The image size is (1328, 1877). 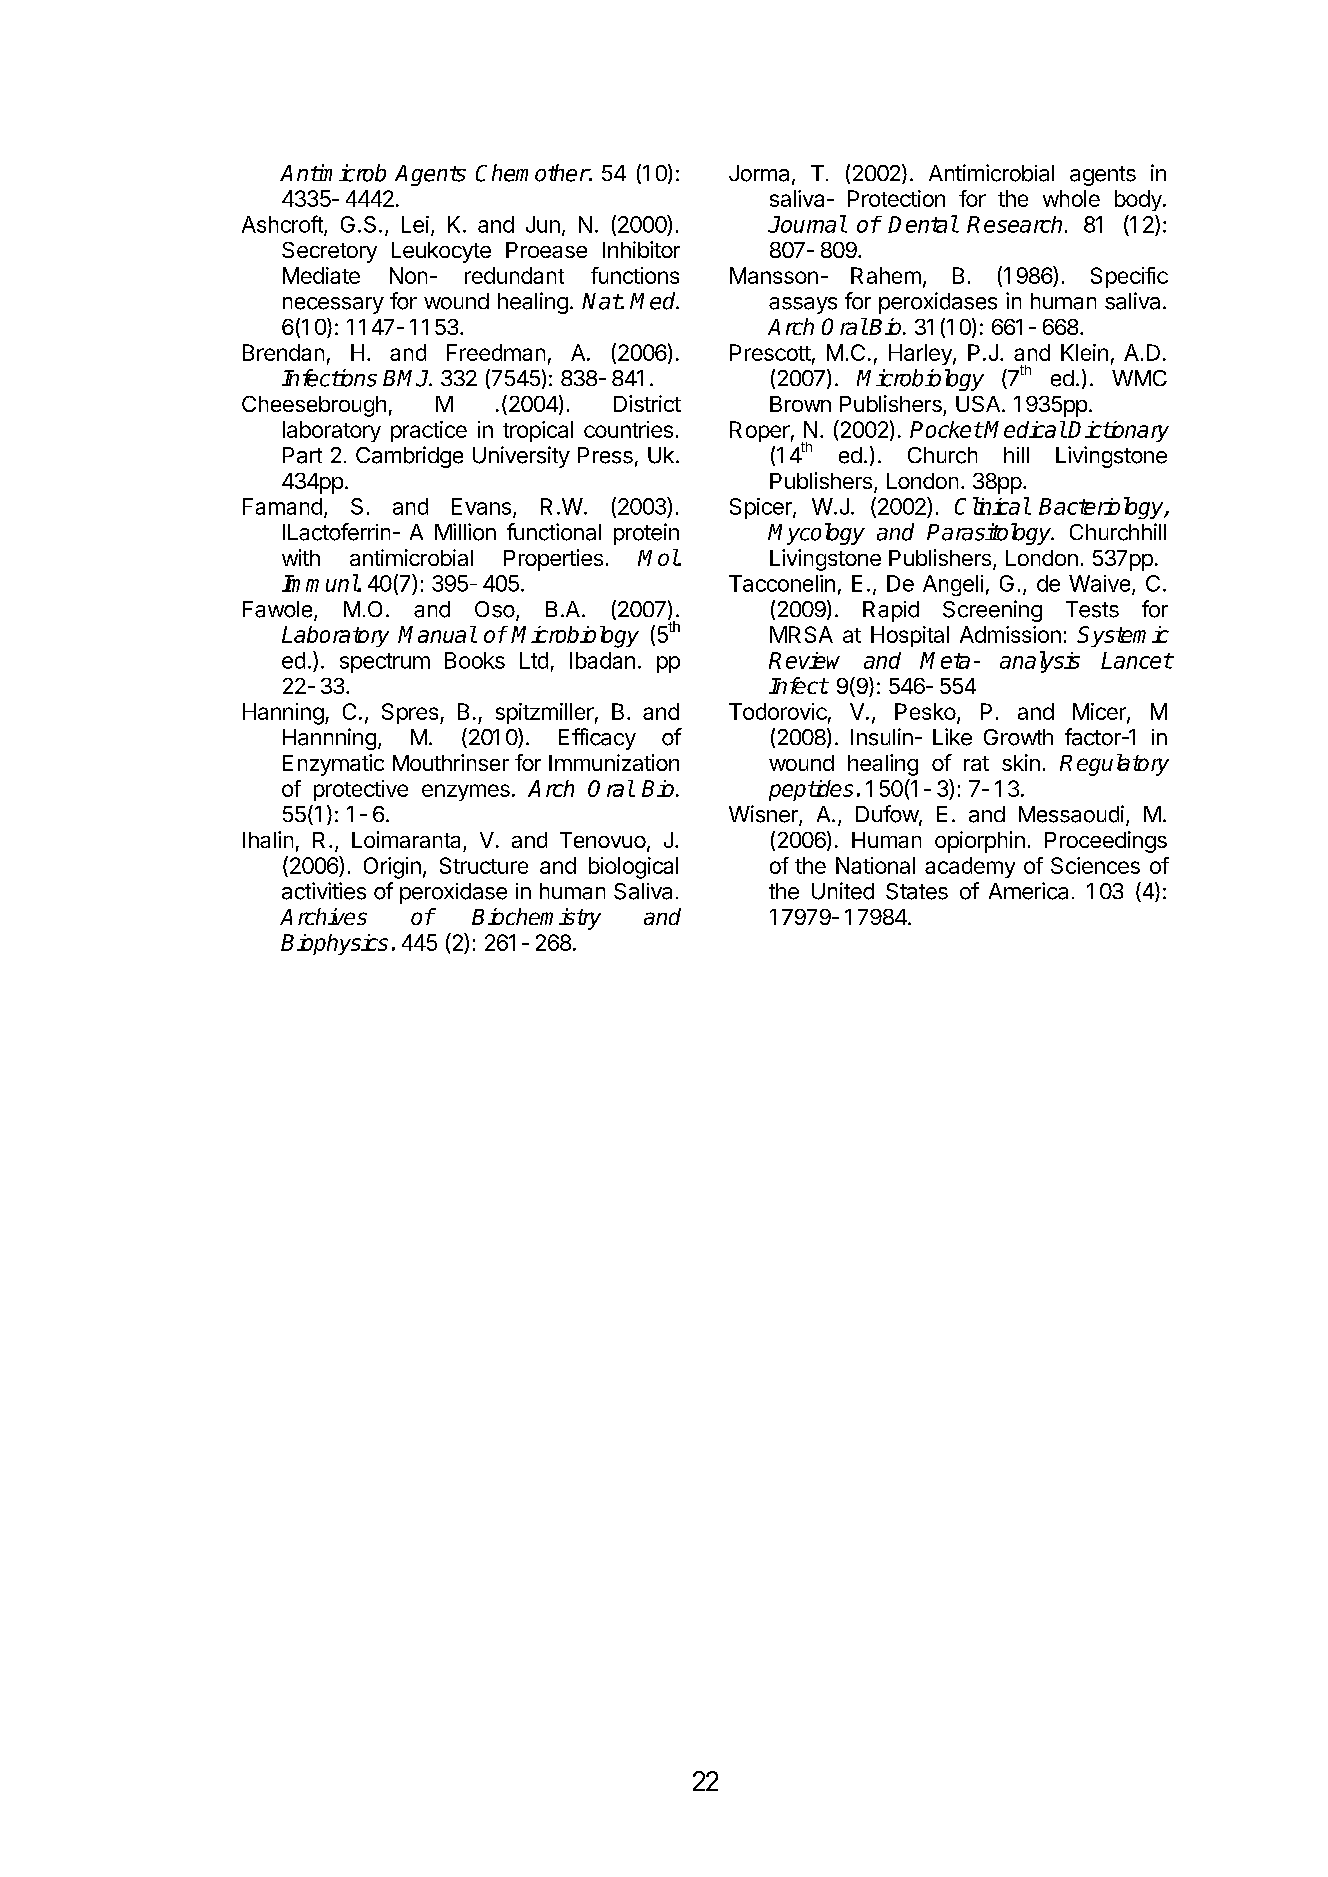 What do you see at coordinates (633, 868) in the page?
I see `biological` at bounding box center [633, 868].
